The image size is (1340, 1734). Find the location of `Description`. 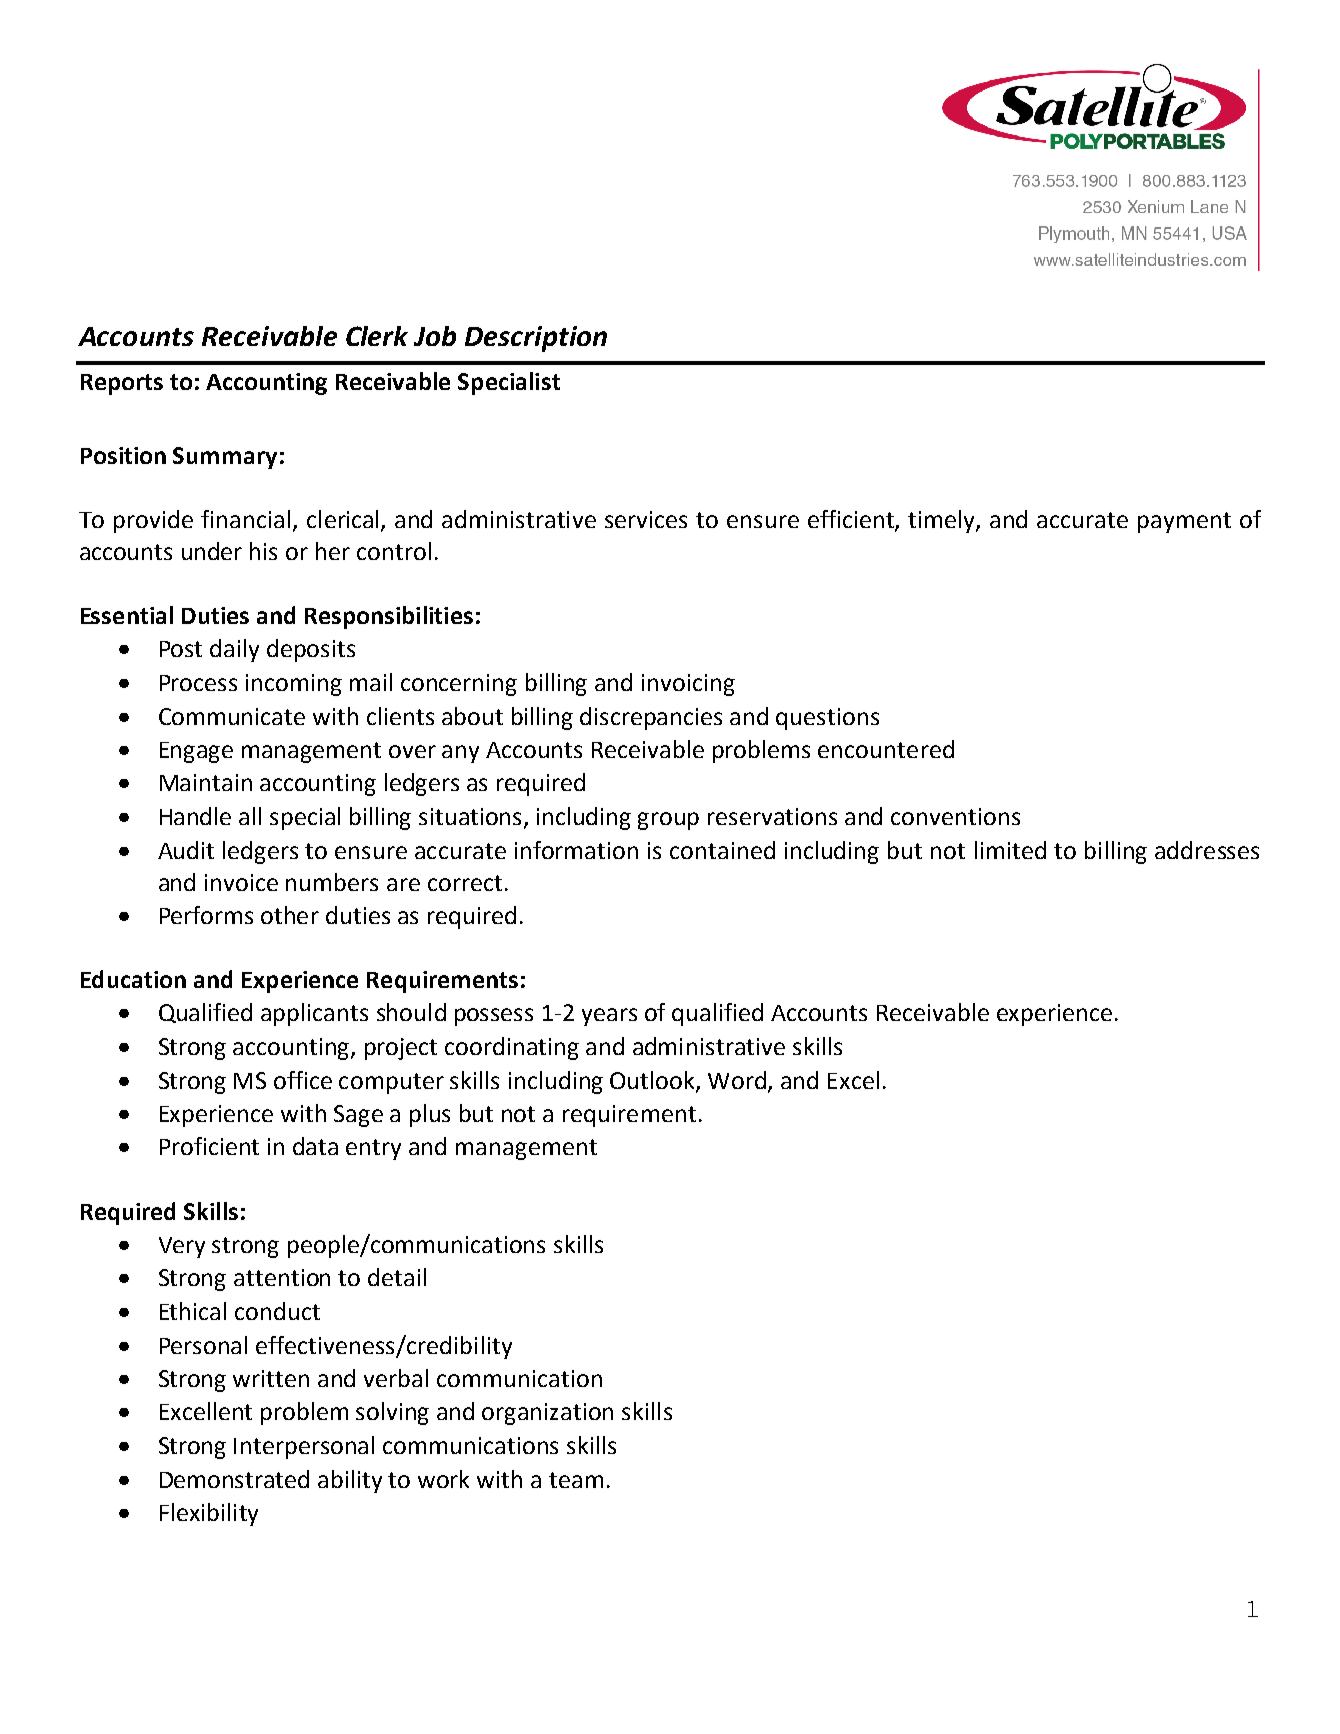

Description is located at coordinates (536, 339).
